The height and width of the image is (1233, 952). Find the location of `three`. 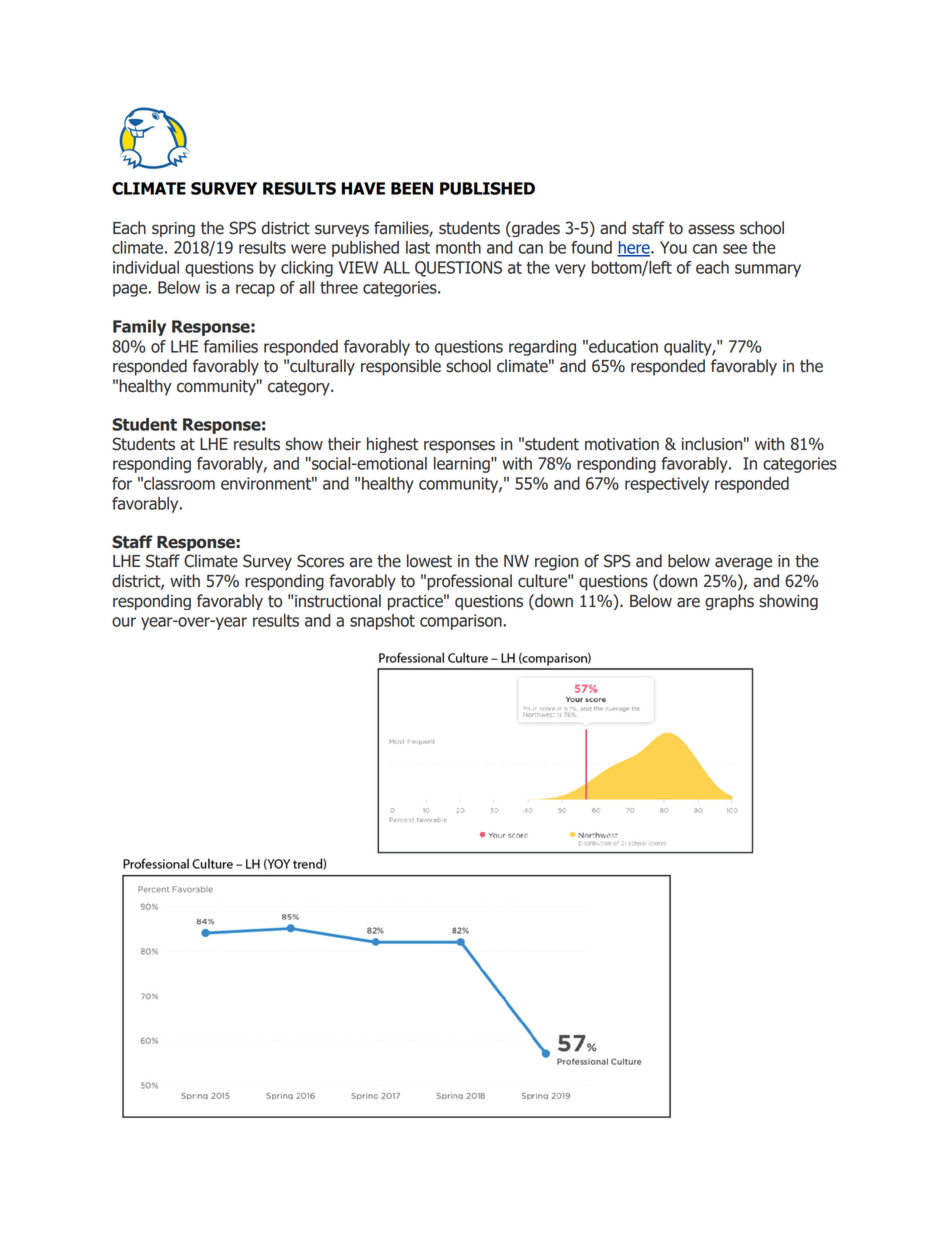

three is located at coordinates (339, 287).
